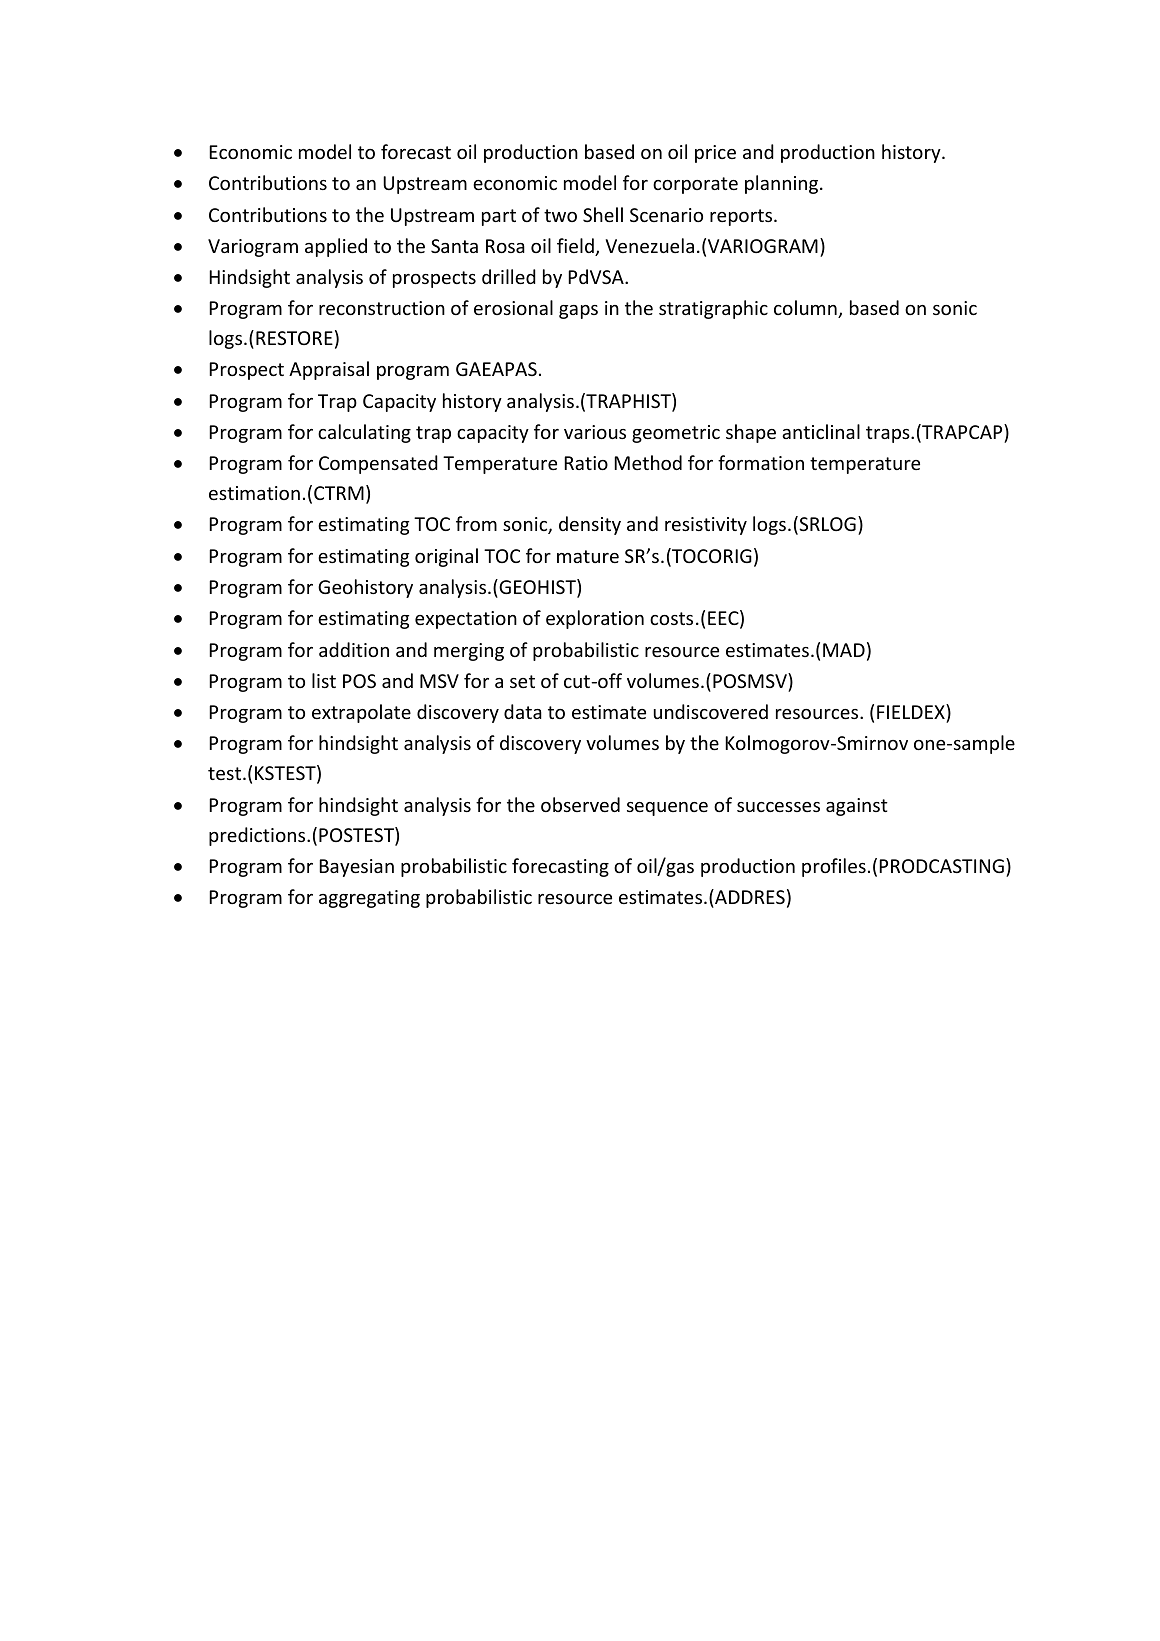  Describe the element at coordinates (711, 711) in the image. I see `undiscovered` at that location.
